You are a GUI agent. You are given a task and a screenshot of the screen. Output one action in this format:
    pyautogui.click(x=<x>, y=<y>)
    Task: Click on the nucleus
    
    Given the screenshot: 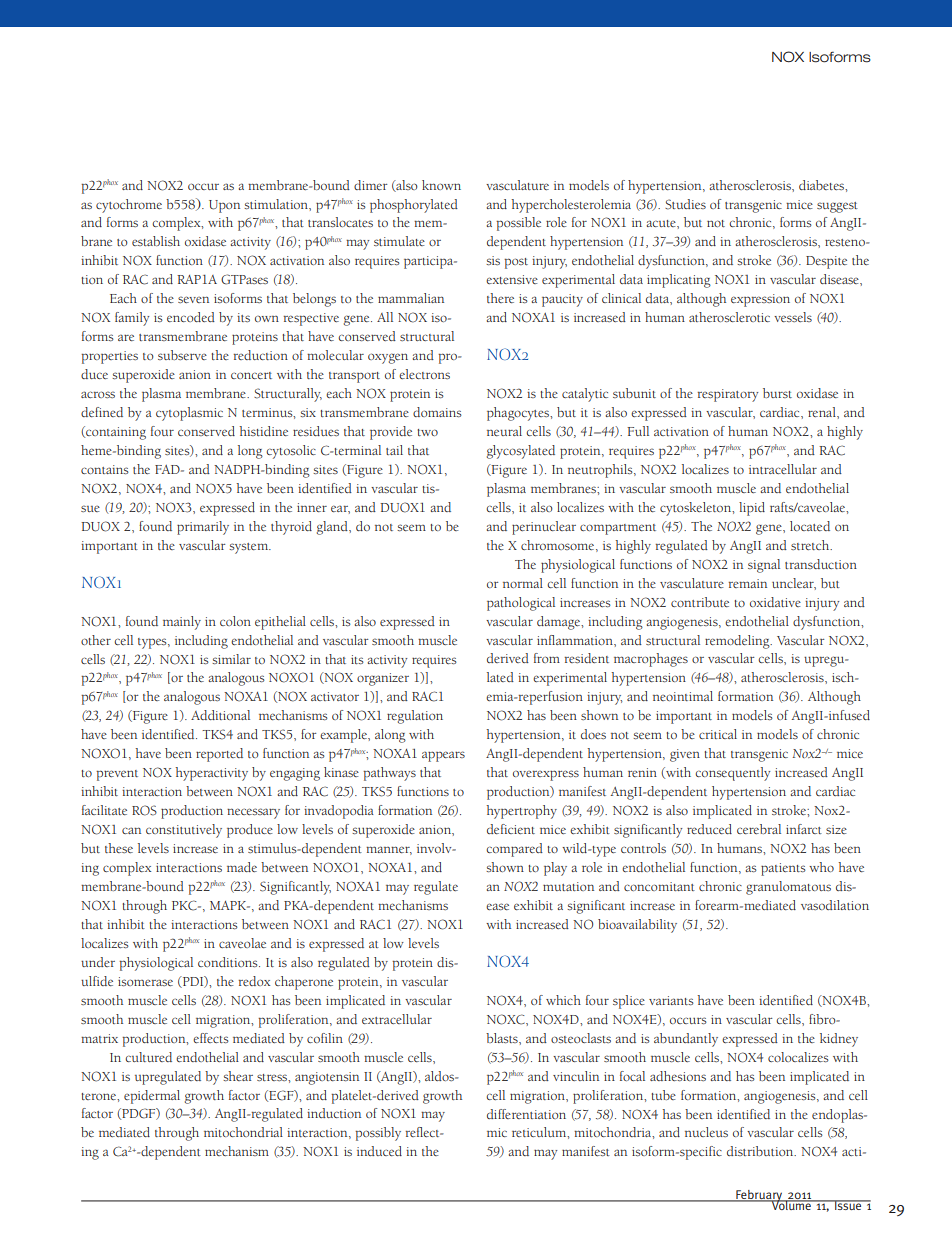 What is the action you would take?
    pyautogui.click(x=706, y=1132)
